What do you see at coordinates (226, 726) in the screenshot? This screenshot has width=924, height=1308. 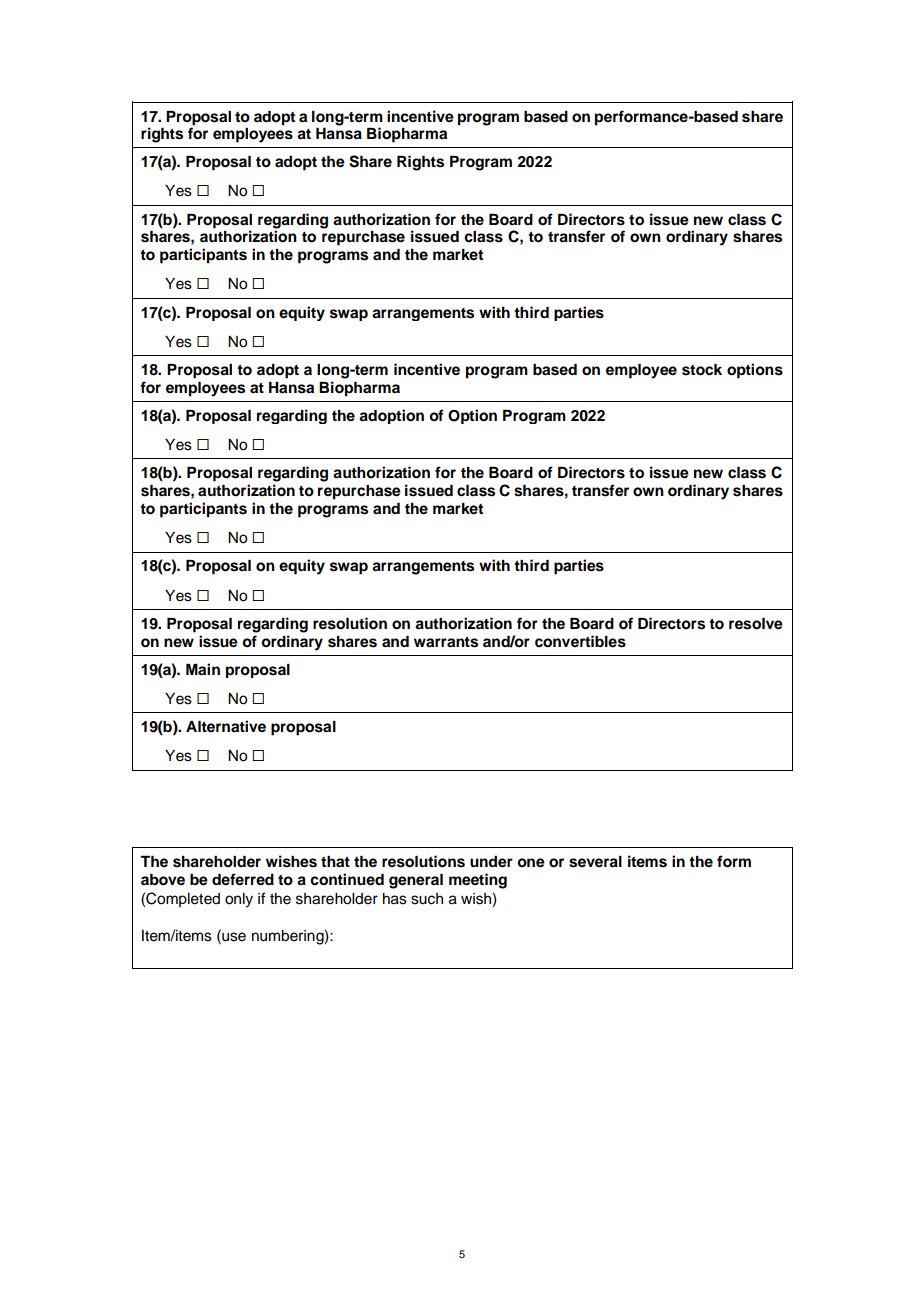 I see `Alternative` at bounding box center [226, 726].
